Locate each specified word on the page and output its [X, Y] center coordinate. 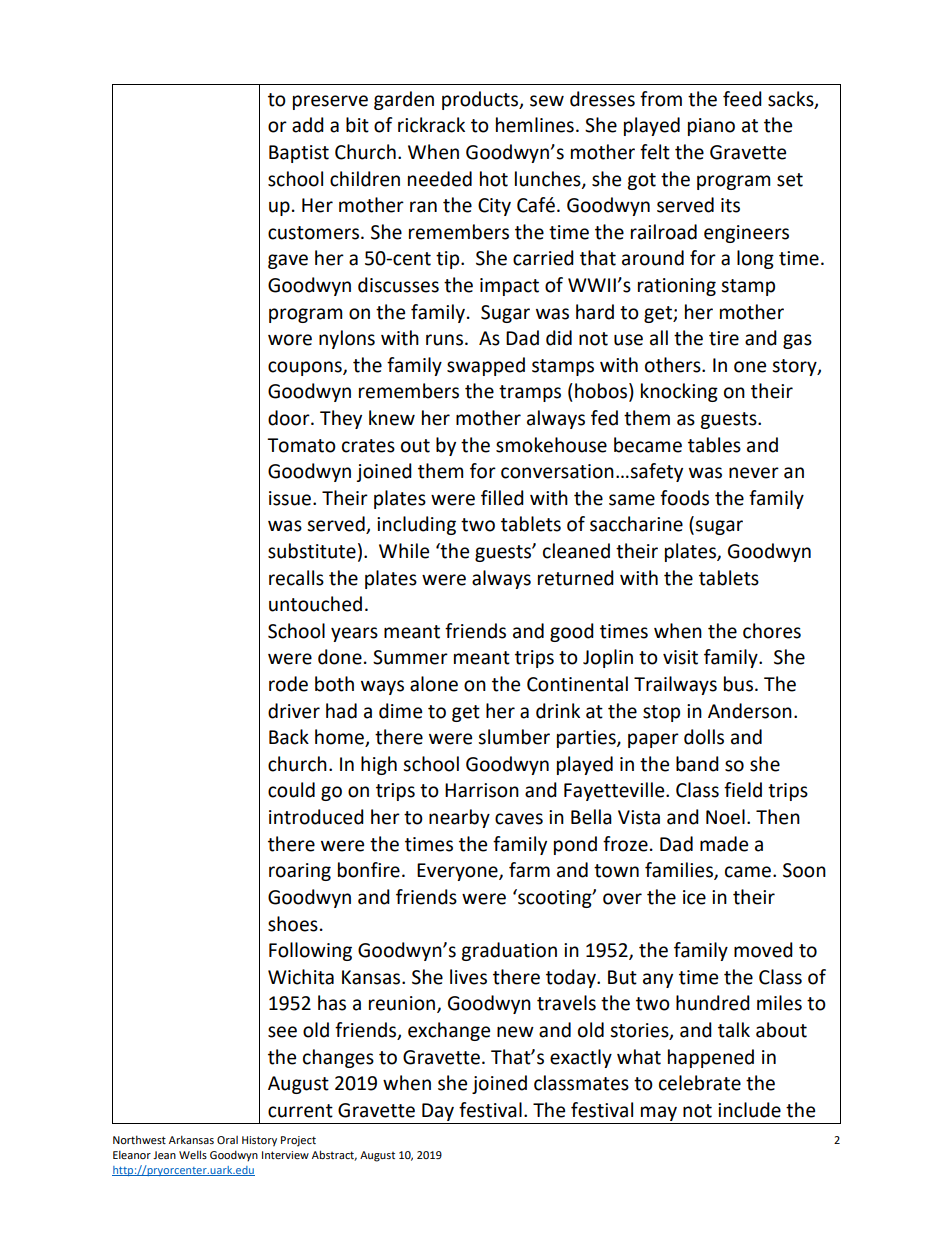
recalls [296, 578]
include [749, 1110]
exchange [449, 1031]
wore [290, 340]
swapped [486, 366]
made [724, 844]
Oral [227, 1140]
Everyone [458, 872]
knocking [679, 392]
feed [742, 99]
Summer [410, 657]
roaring [300, 872]
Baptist [299, 154]
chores [772, 631]
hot [494, 179]
